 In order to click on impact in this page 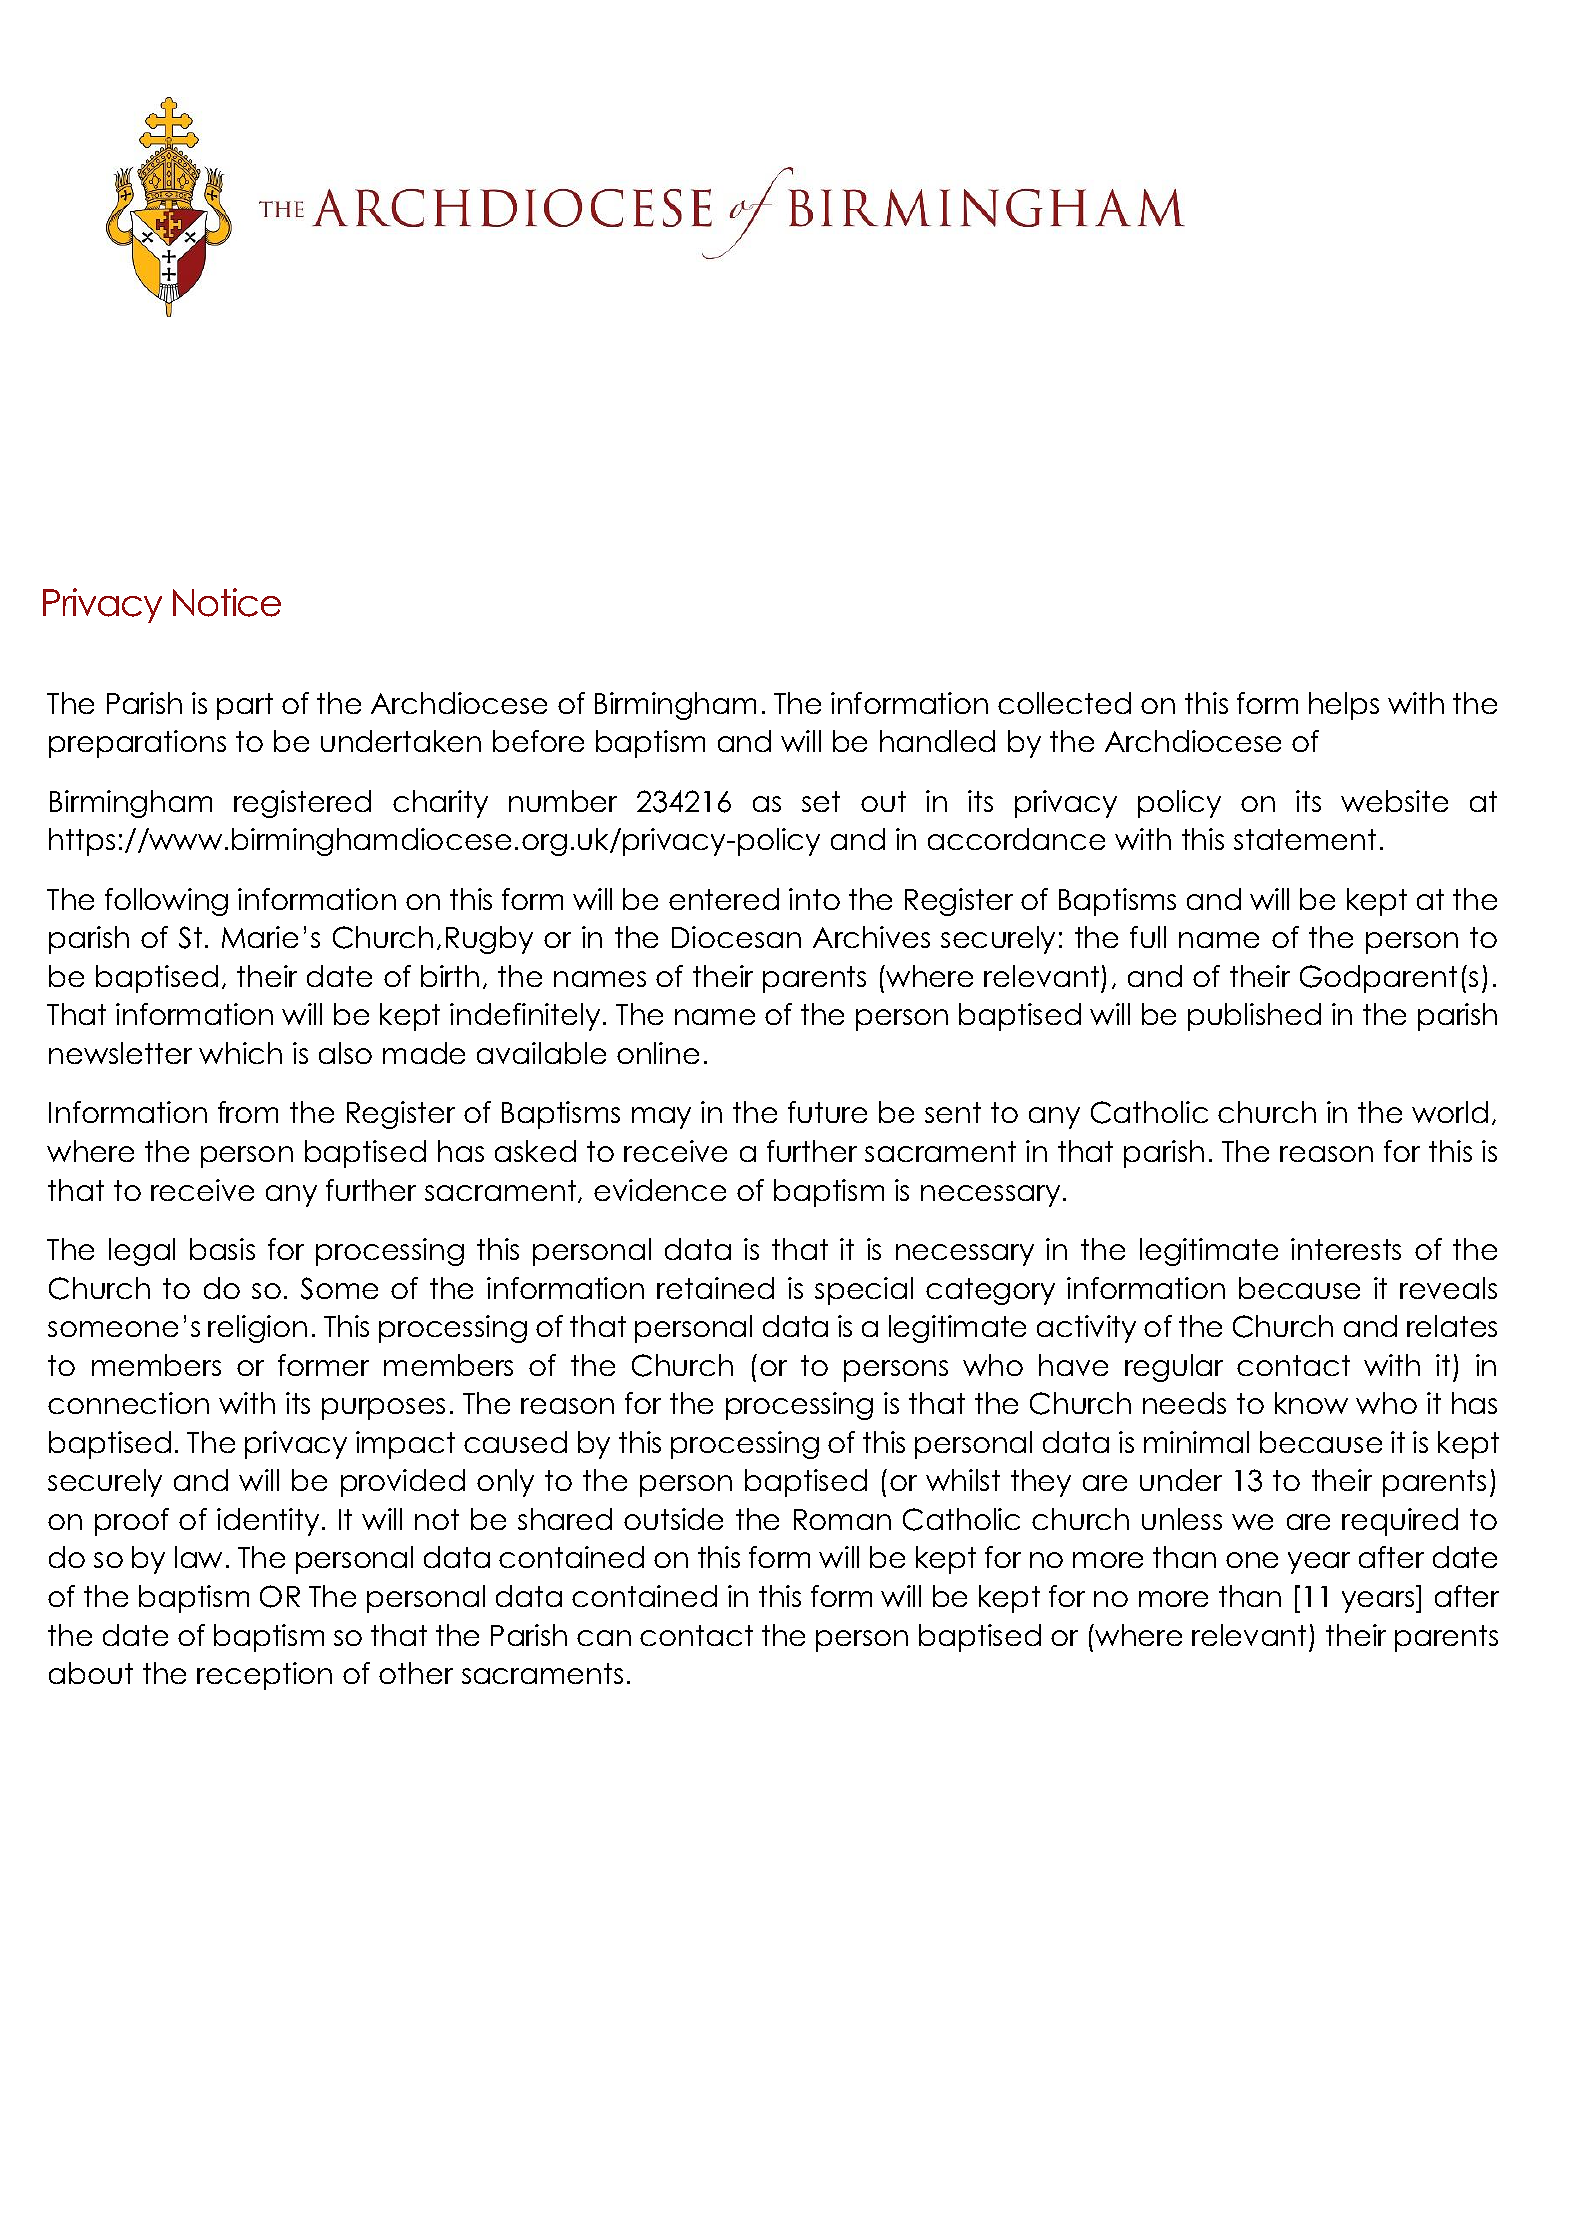, I will do `click(405, 1445)`.
